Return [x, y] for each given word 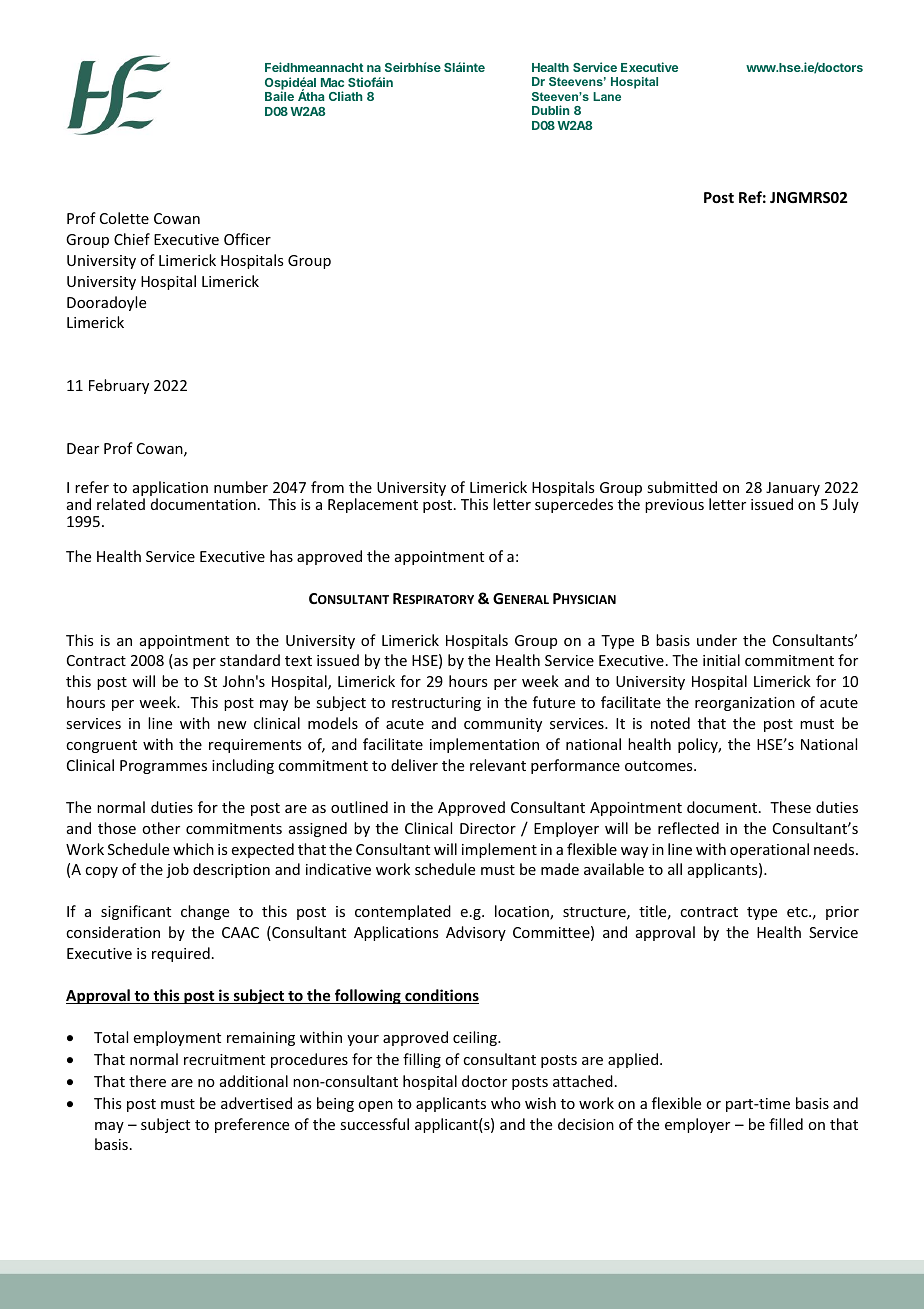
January [793, 490]
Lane [607, 96]
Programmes [163, 767]
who [506, 1103]
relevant [498, 765]
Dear [83, 448]
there [147, 1081]
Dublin [550, 110]
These [790, 807]
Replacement [373, 505]
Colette [124, 218]
